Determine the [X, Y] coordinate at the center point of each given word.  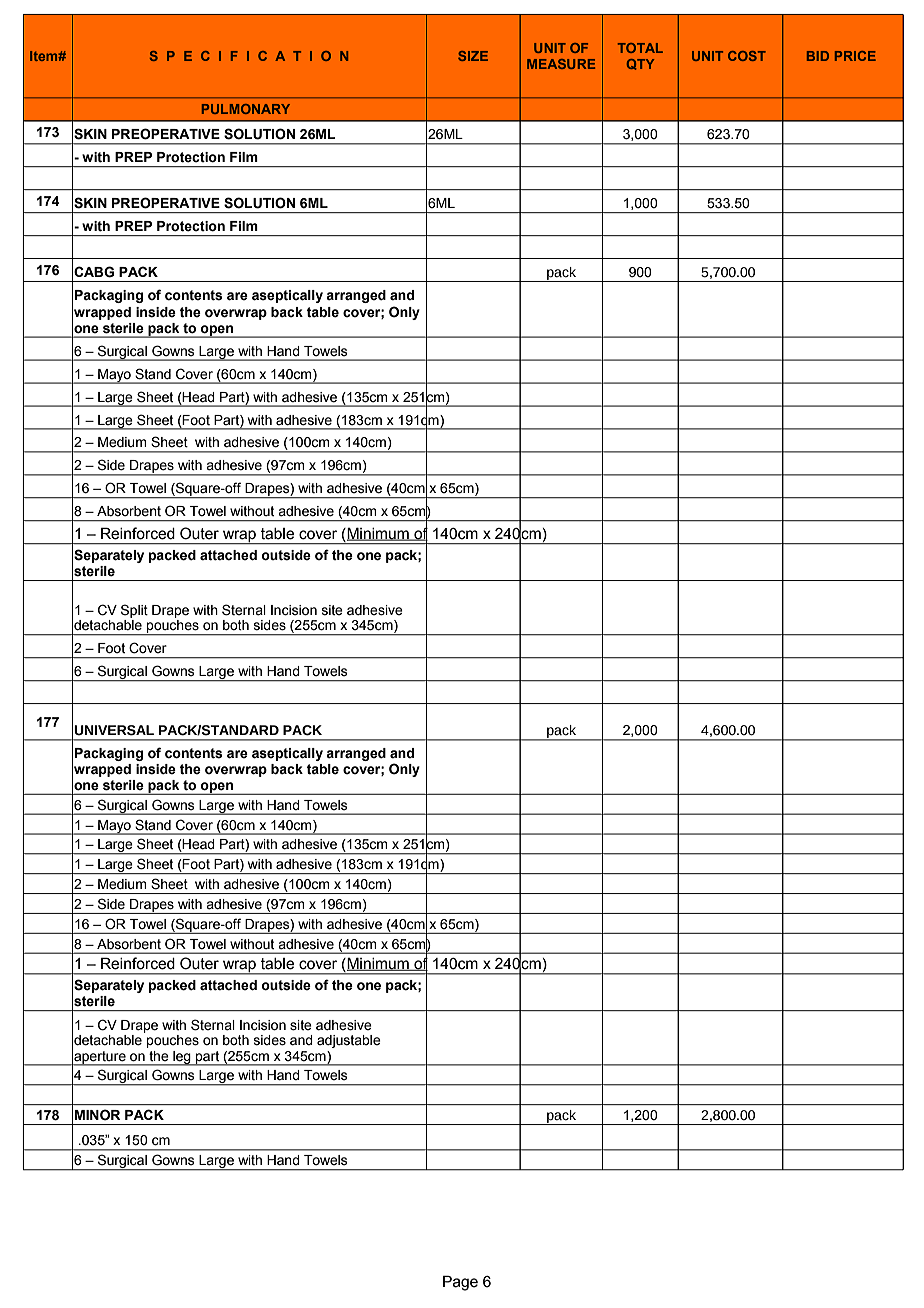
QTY [640, 64]
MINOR [97, 1115]
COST [747, 56]
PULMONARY [246, 109]
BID [818, 56]
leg [182, 1058]
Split [134, 611]
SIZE [473, 56]
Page [460, 1283]
